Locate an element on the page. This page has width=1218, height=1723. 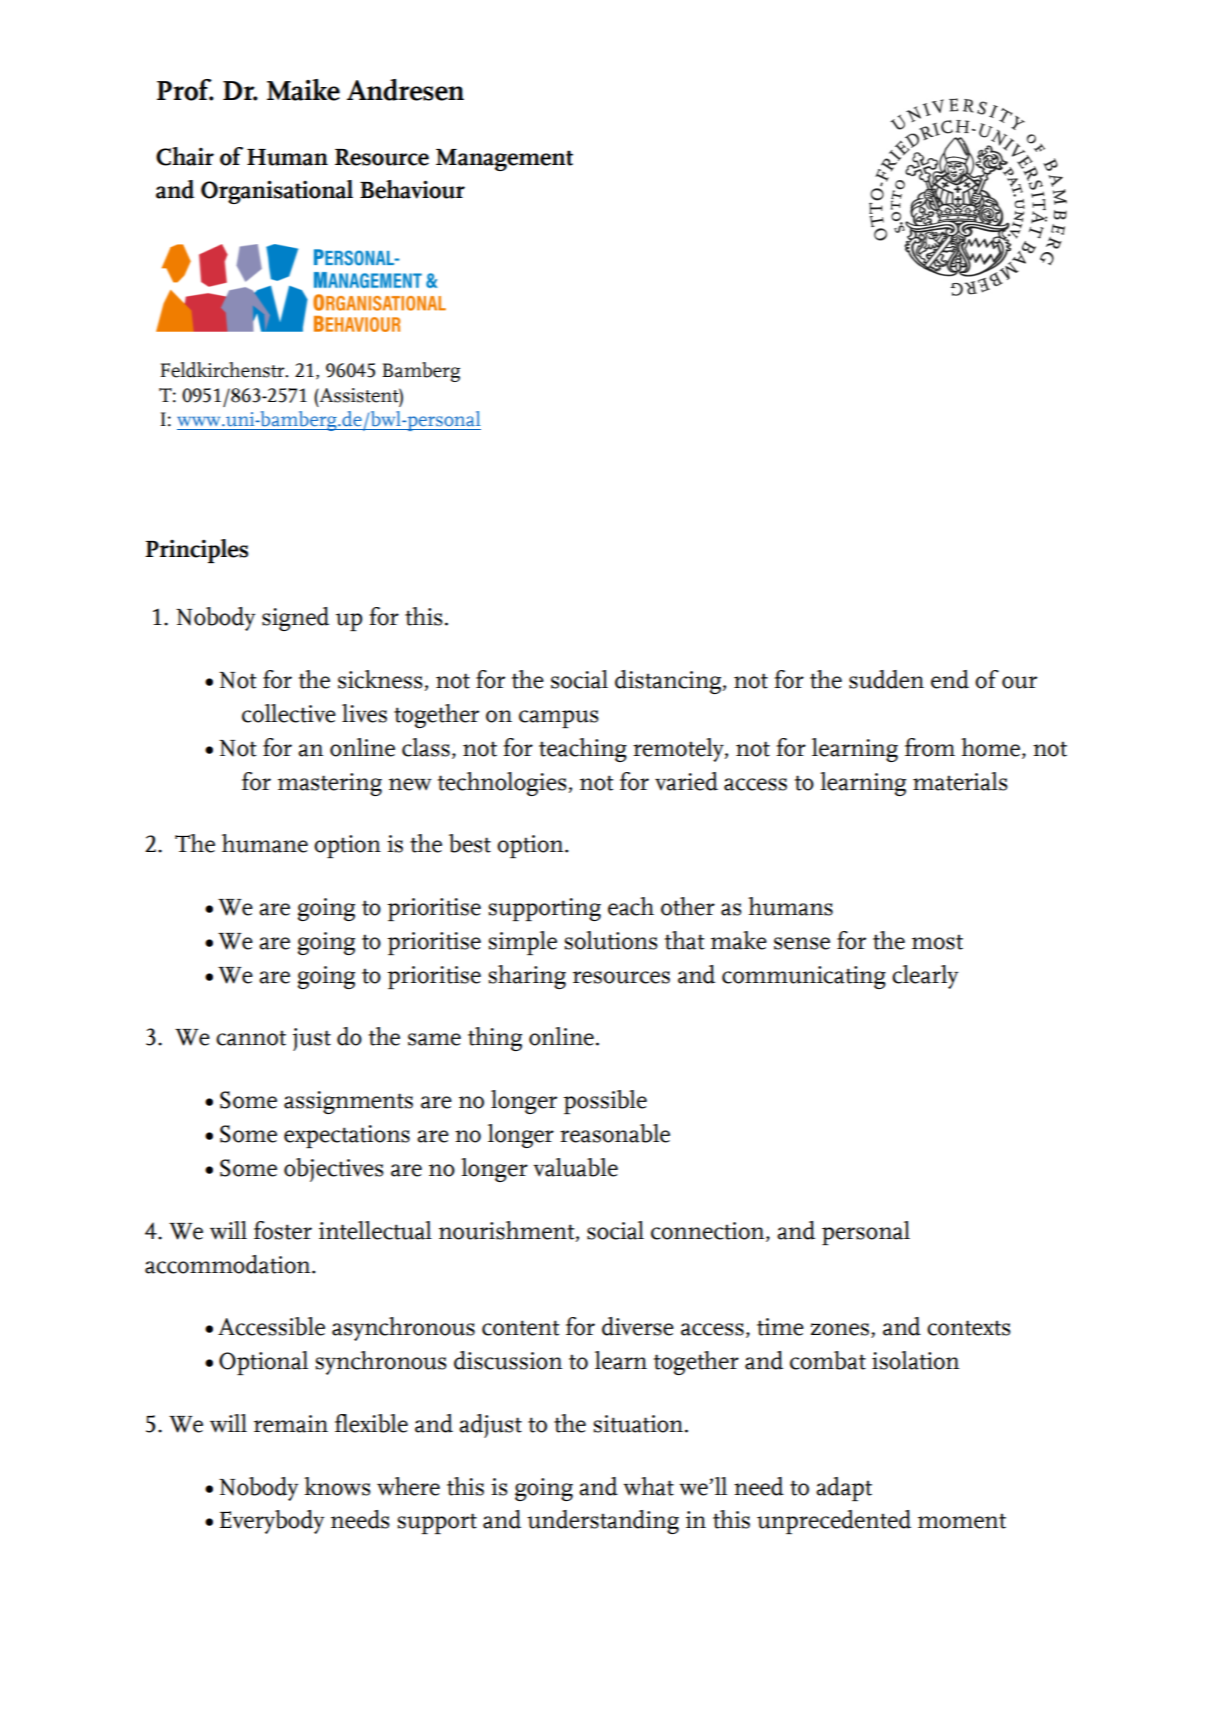
signed is located at coordinates (295, 619).
